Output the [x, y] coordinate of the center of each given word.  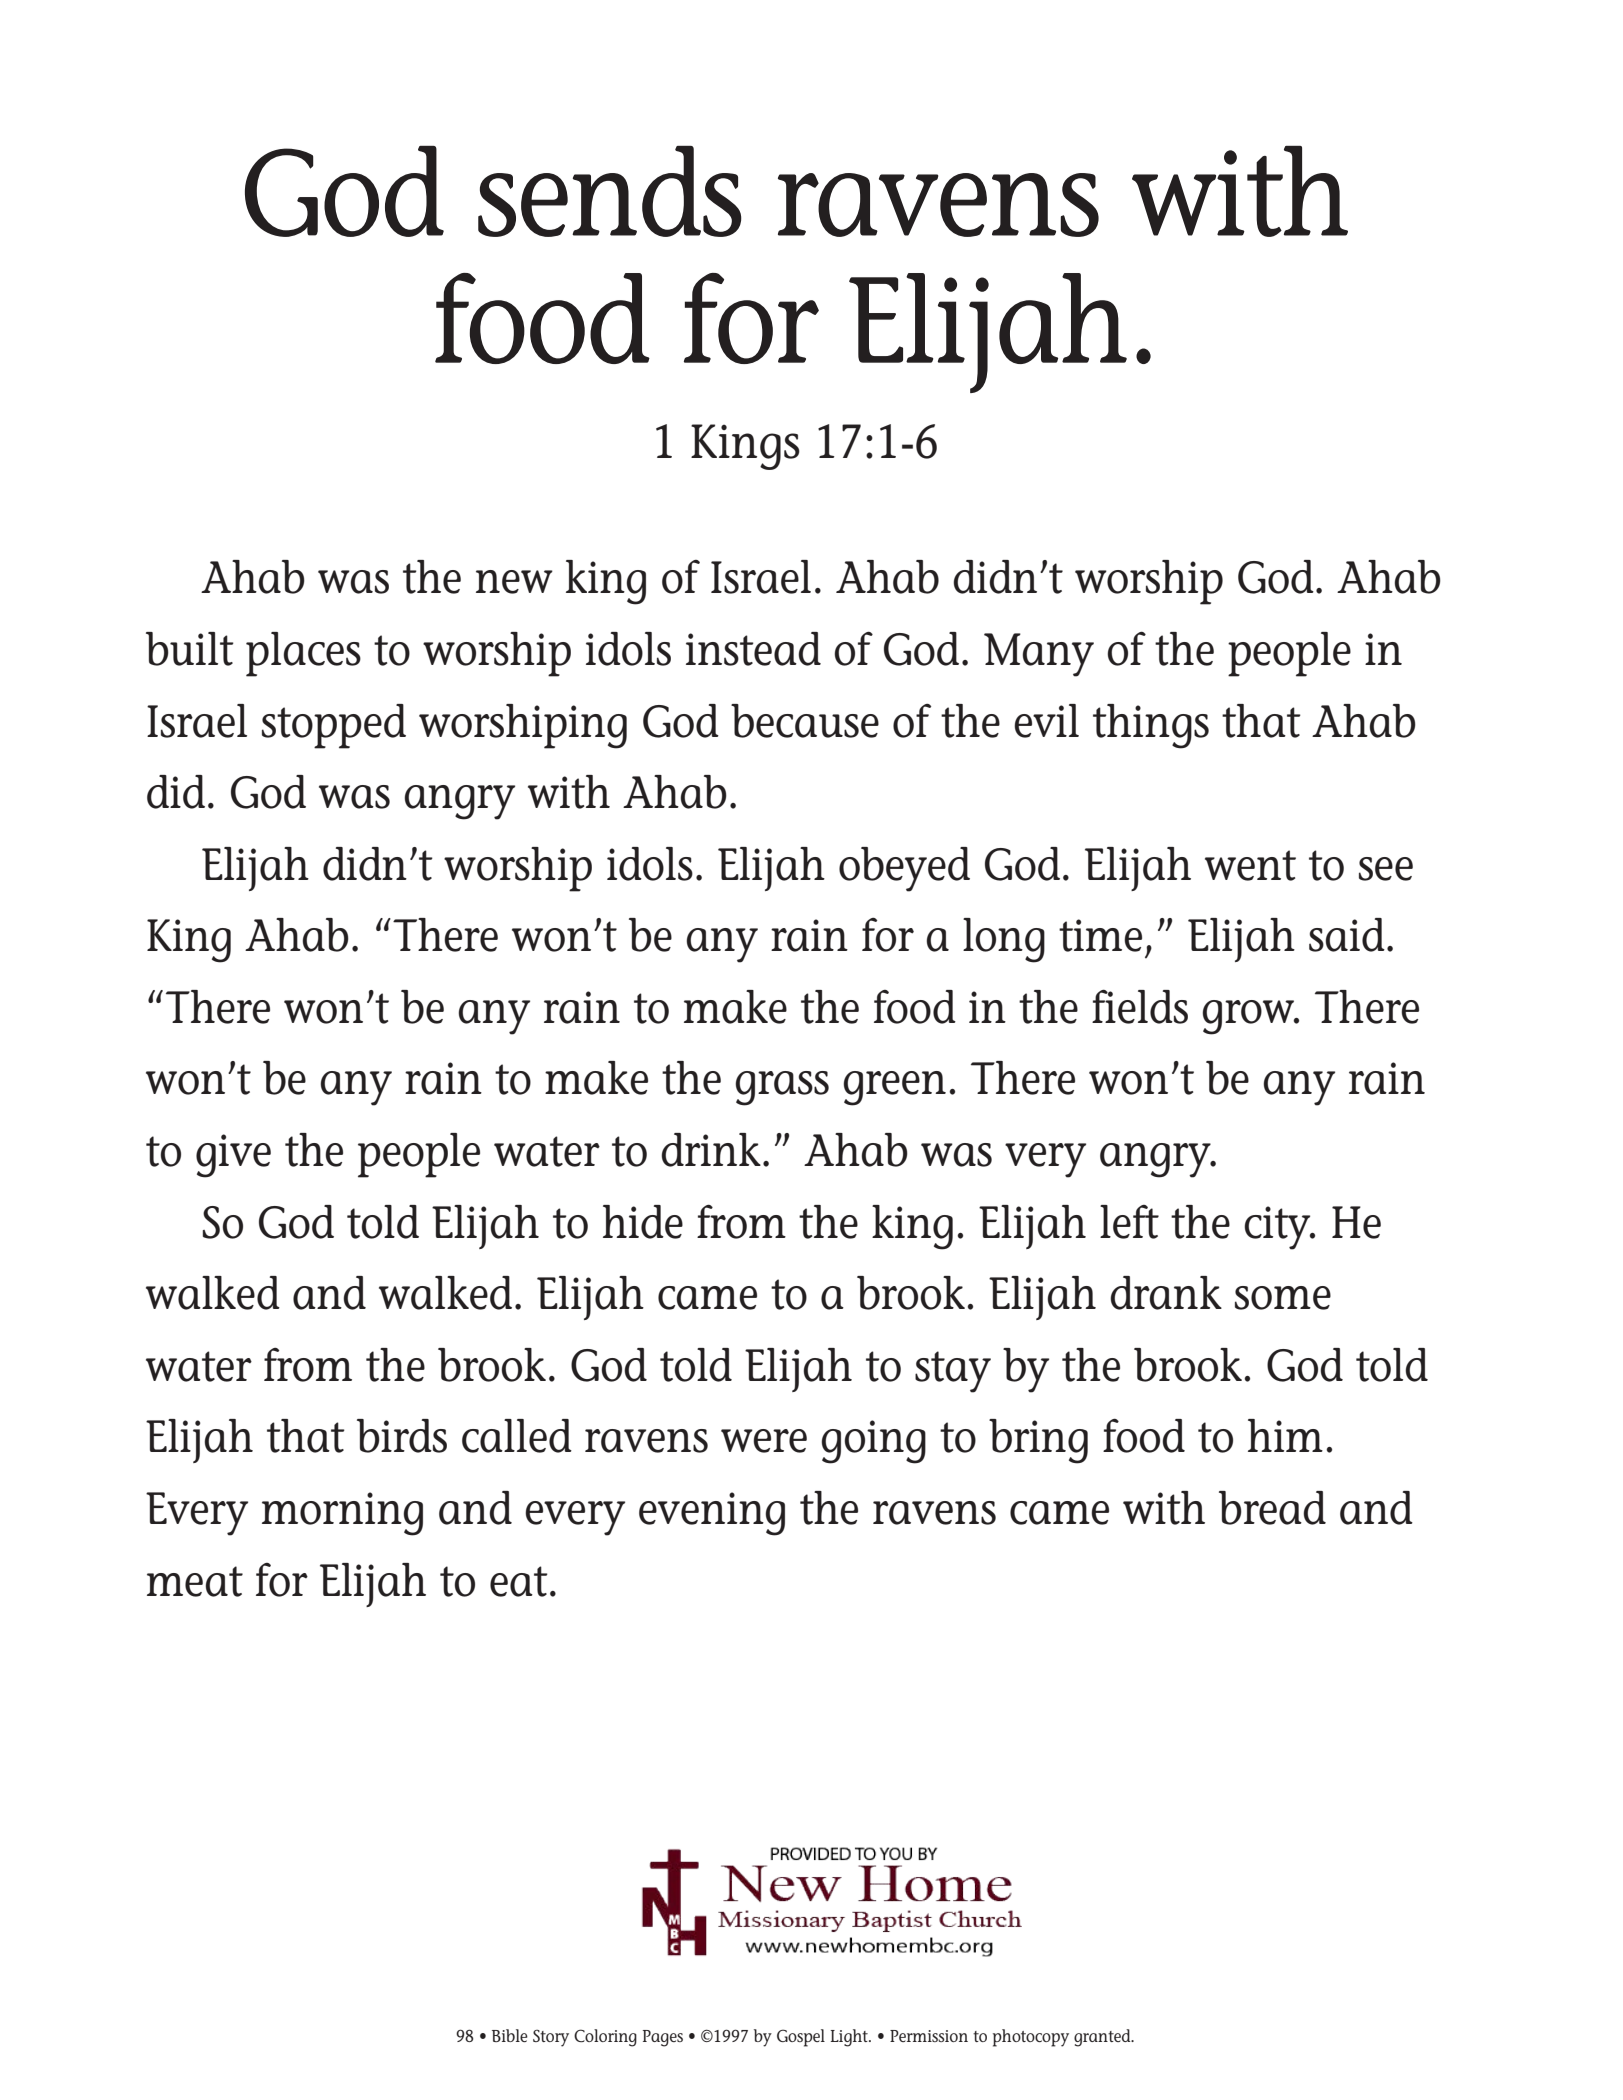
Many [1039, 655]
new [514, 582]
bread [1272, 1508]
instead [753, 649]
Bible [510, 2035]
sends [610, 191]
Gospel [801, 2038]
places [303, 654]
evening [712, 1514]
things [1151, 726]
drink [711, 1150]
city [1278, 1228]
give [233, 1156]
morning [342, 1514]
